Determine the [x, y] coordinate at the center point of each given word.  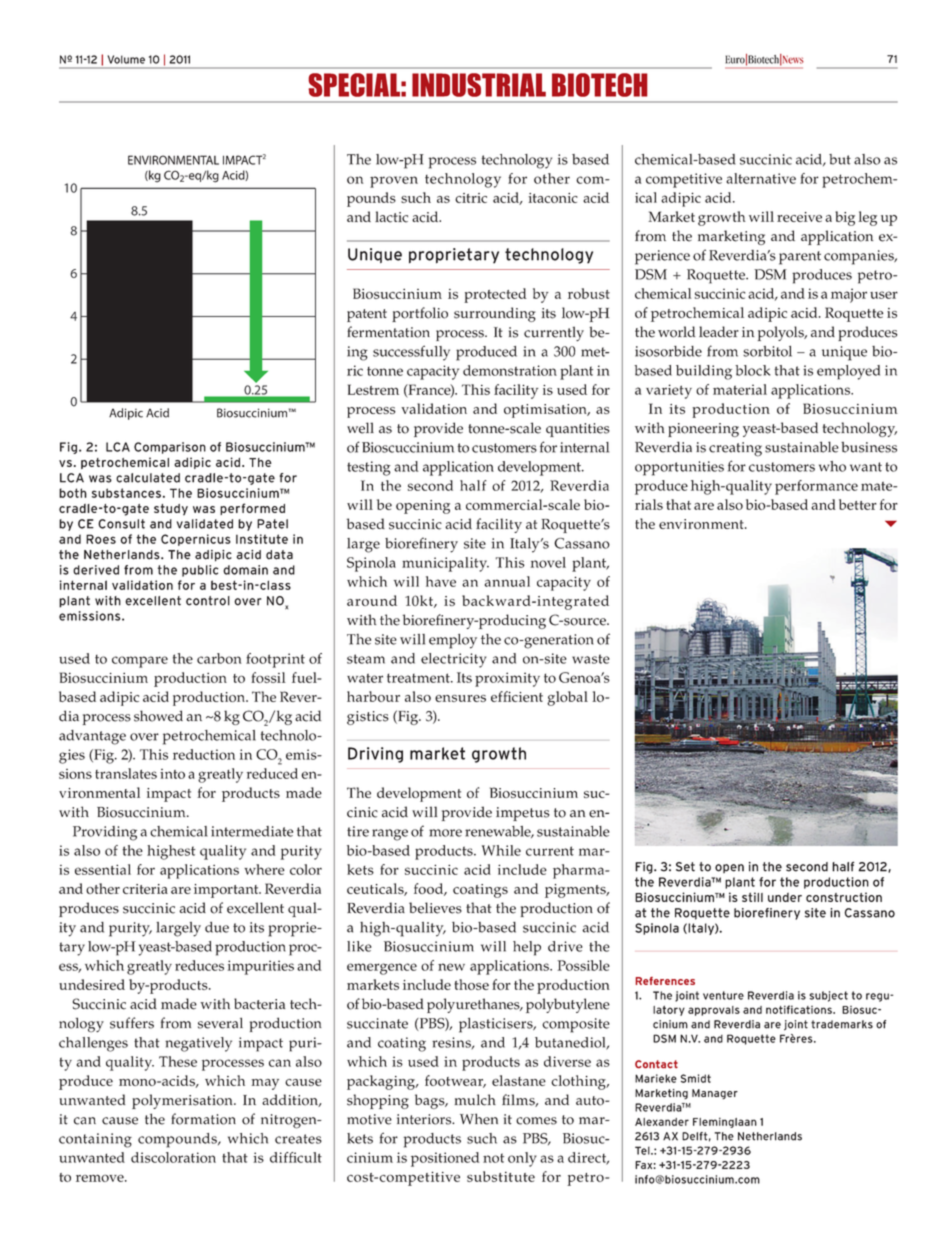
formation [203, 1119]
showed [158, 716]
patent [367, 315]
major [849, 295]
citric [471, 198]
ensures [460, 698]
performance [816, 487]
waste [591, 659]
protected [495, 295]
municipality [445, 564]
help [527, 948]
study [171, 510]
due [217, 927]
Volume [126, 59]
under [785, 897]
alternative [761, 178]
